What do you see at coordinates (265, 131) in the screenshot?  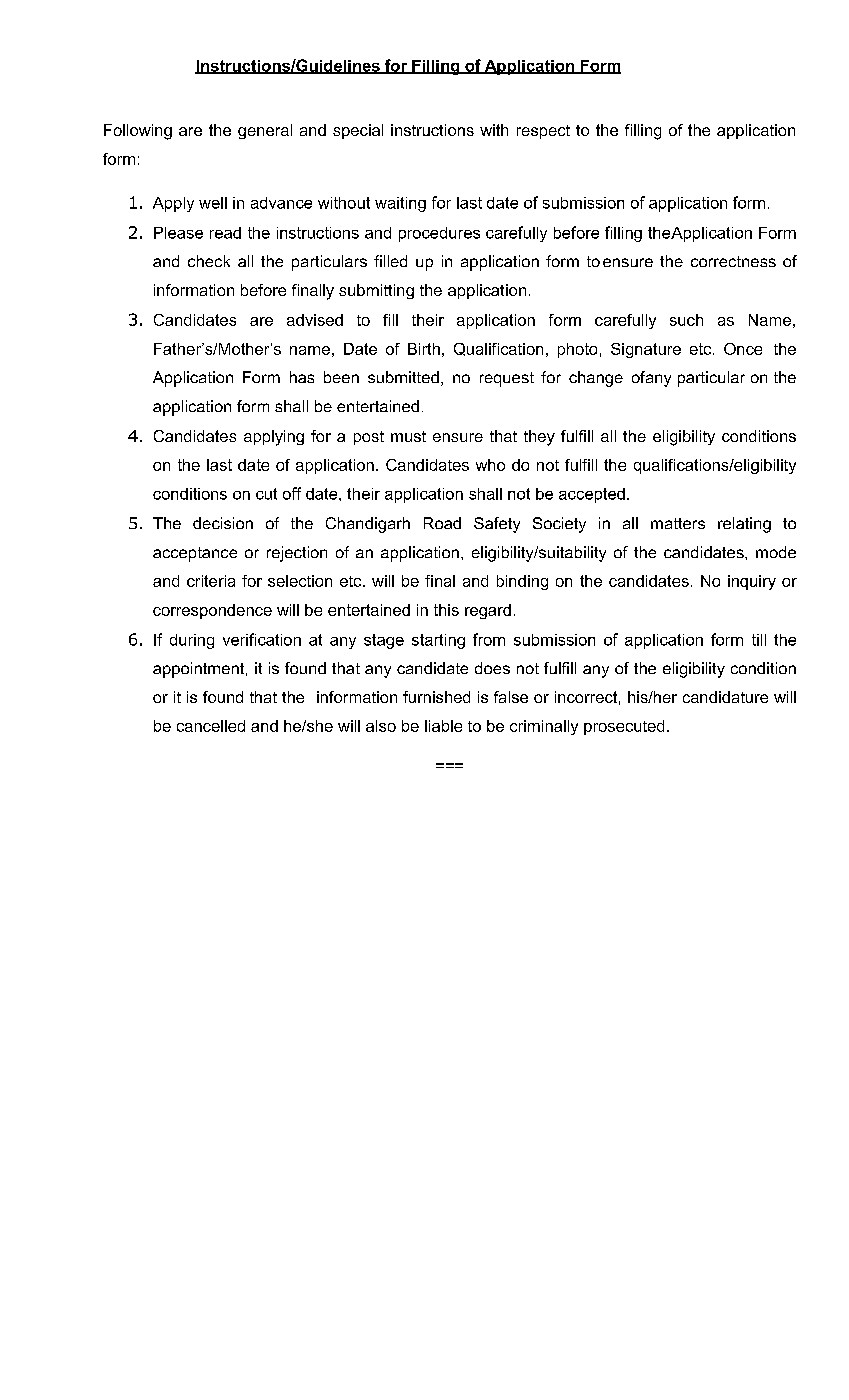 I see `general` at bounding box center [265, 131].
